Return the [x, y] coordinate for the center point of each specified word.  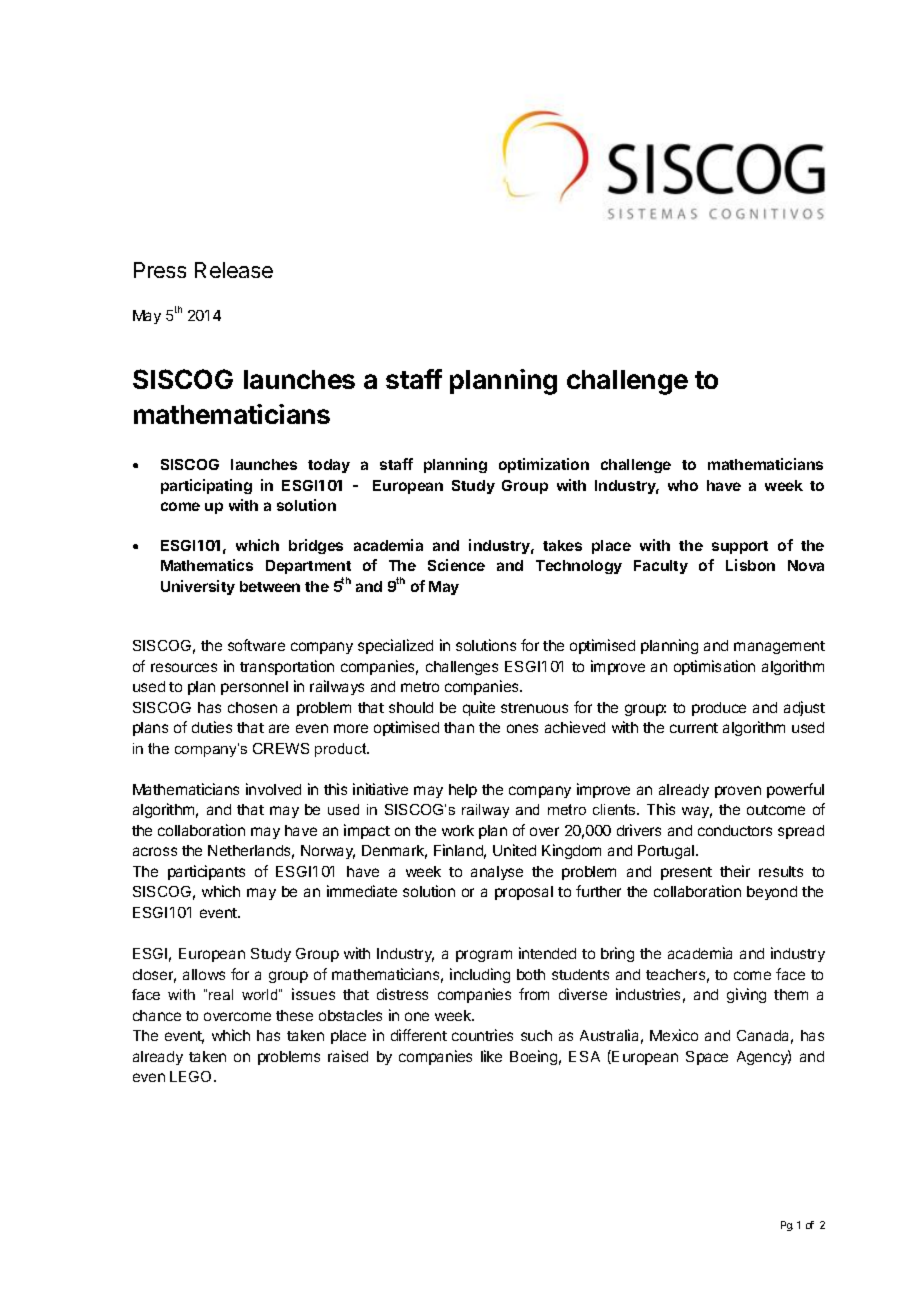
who [683, 485]
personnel [254, 688]
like [491, 1056]
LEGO [192, 1076]
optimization [544, 465]
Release [234, 270]
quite [479, 708]
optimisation [714, 667]
